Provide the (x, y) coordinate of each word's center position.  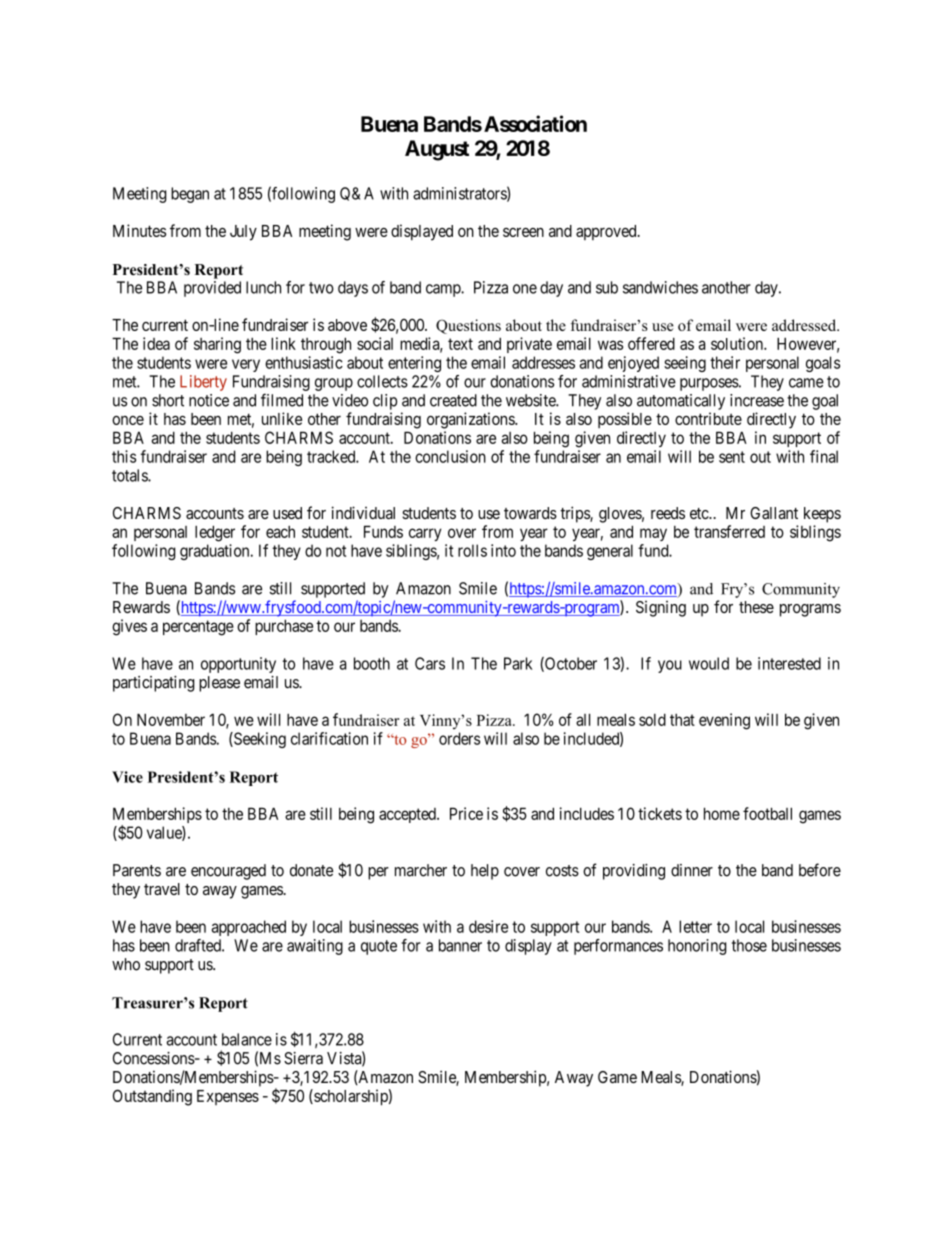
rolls (472, 550)
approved (607, 232)
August (437, 150)
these (756, 607)
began (190, 195)
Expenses (228, 1097)
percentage (198, 628)
